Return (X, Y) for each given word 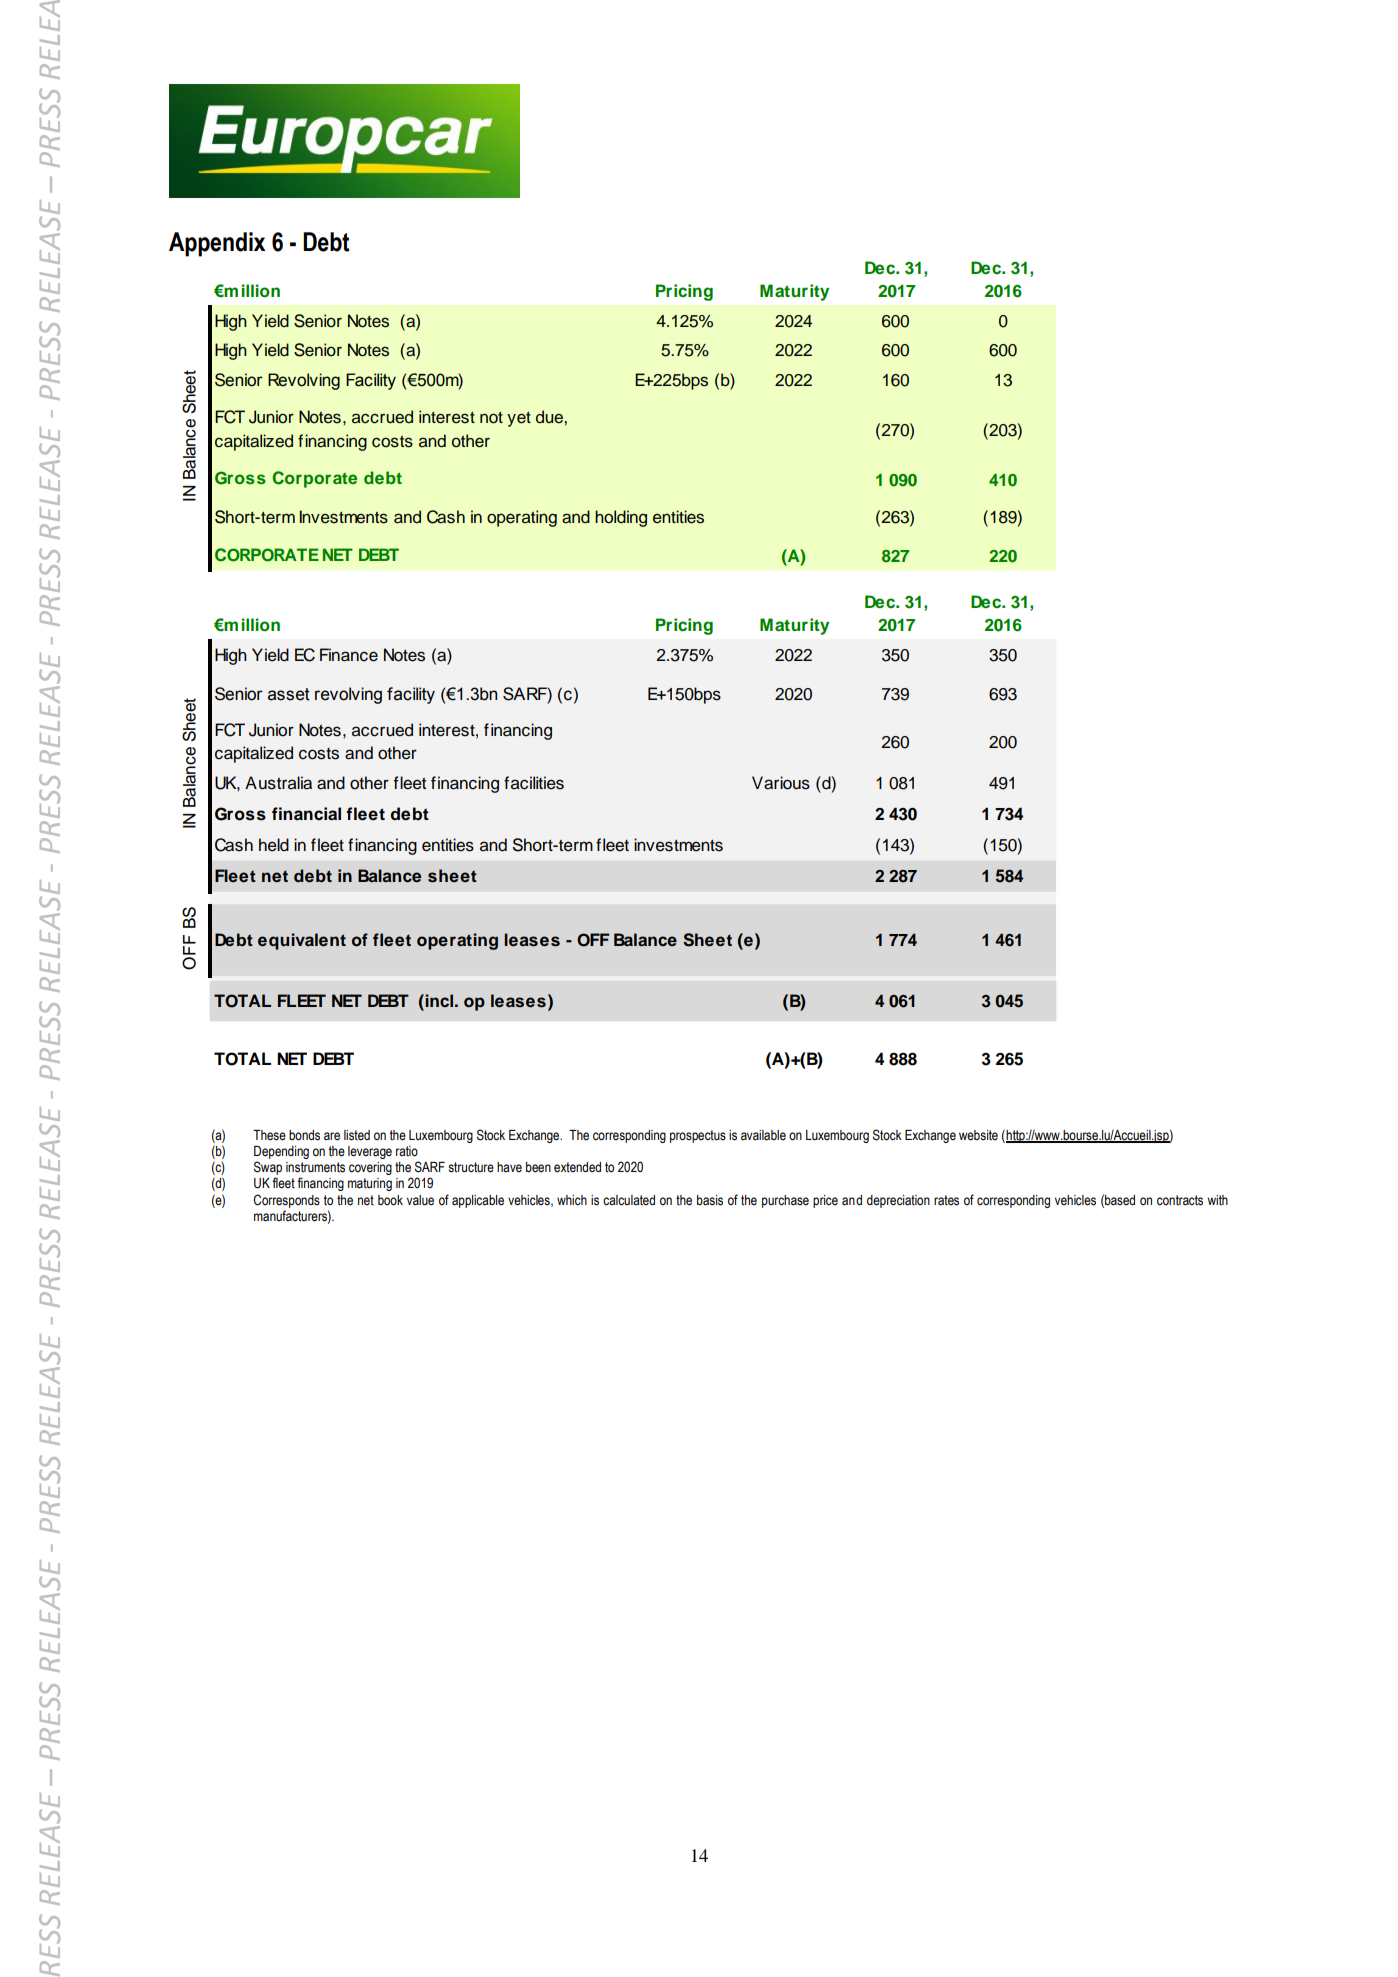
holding (621, 518)
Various (781, 783)
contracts (1180, 1200)
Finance (349, 655)
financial (306, 814)
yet (519, 419)
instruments (315, 1167)
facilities (534, 783)
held (274, 845)
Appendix (217, 244)
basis (710, 1200)
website (978, 1135)
